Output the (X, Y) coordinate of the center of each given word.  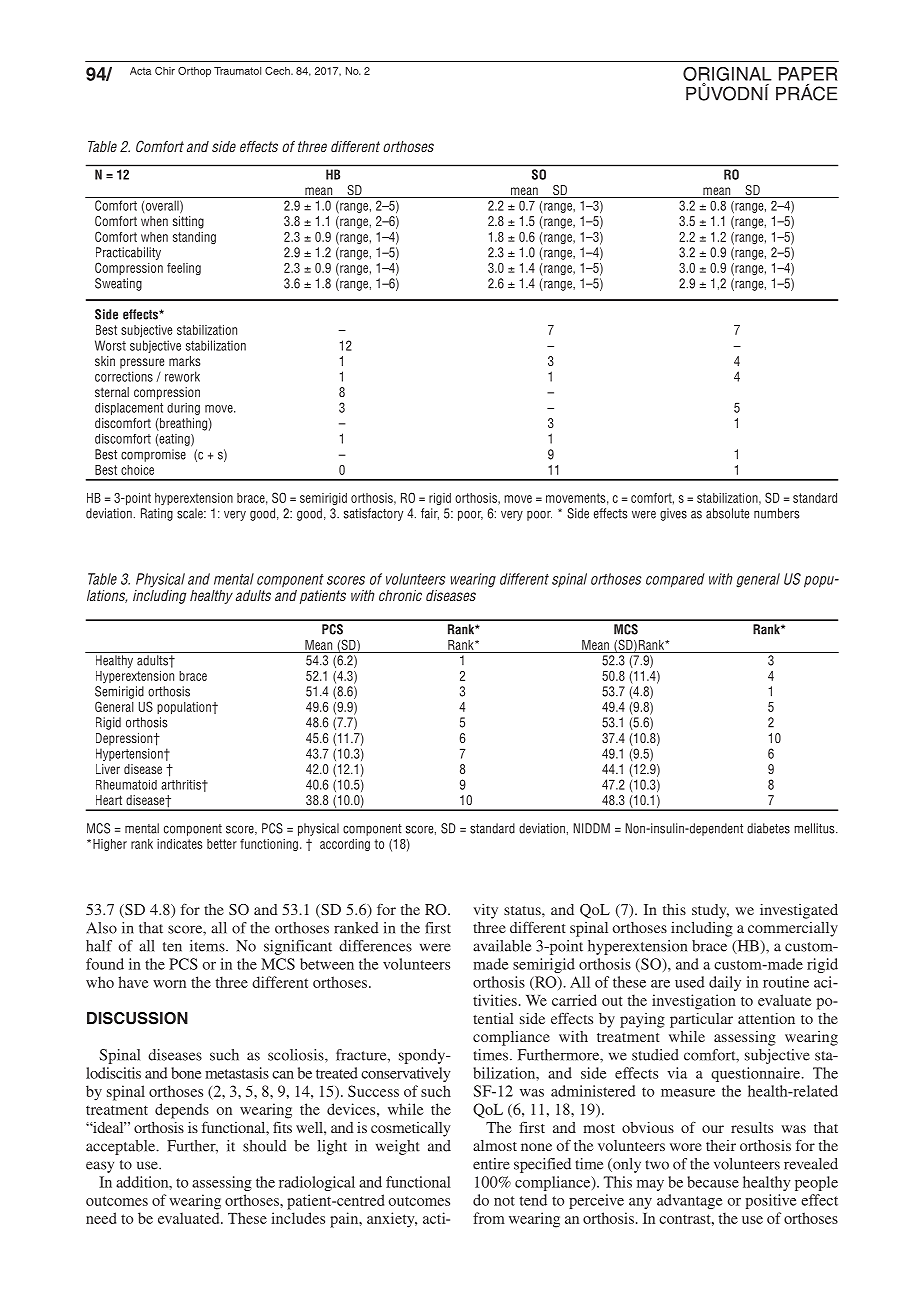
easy (100, 1167)
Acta (140, 71)
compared (675, 580)
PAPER (808, 74)
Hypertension (130, 754)
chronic (400, 595)
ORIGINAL (727, 74)
